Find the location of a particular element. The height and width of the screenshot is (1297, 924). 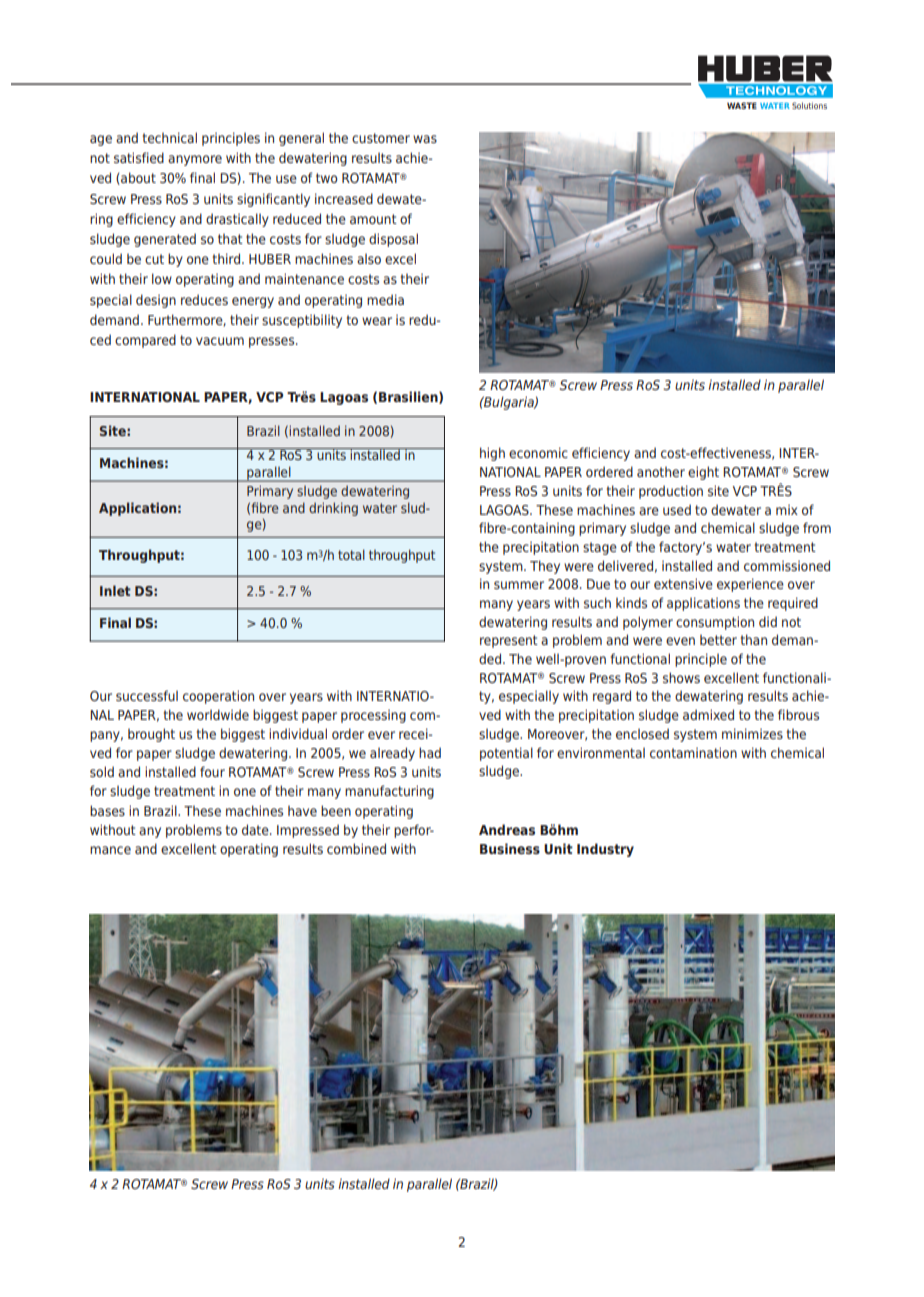

design is located at coordinates (156, 301).
